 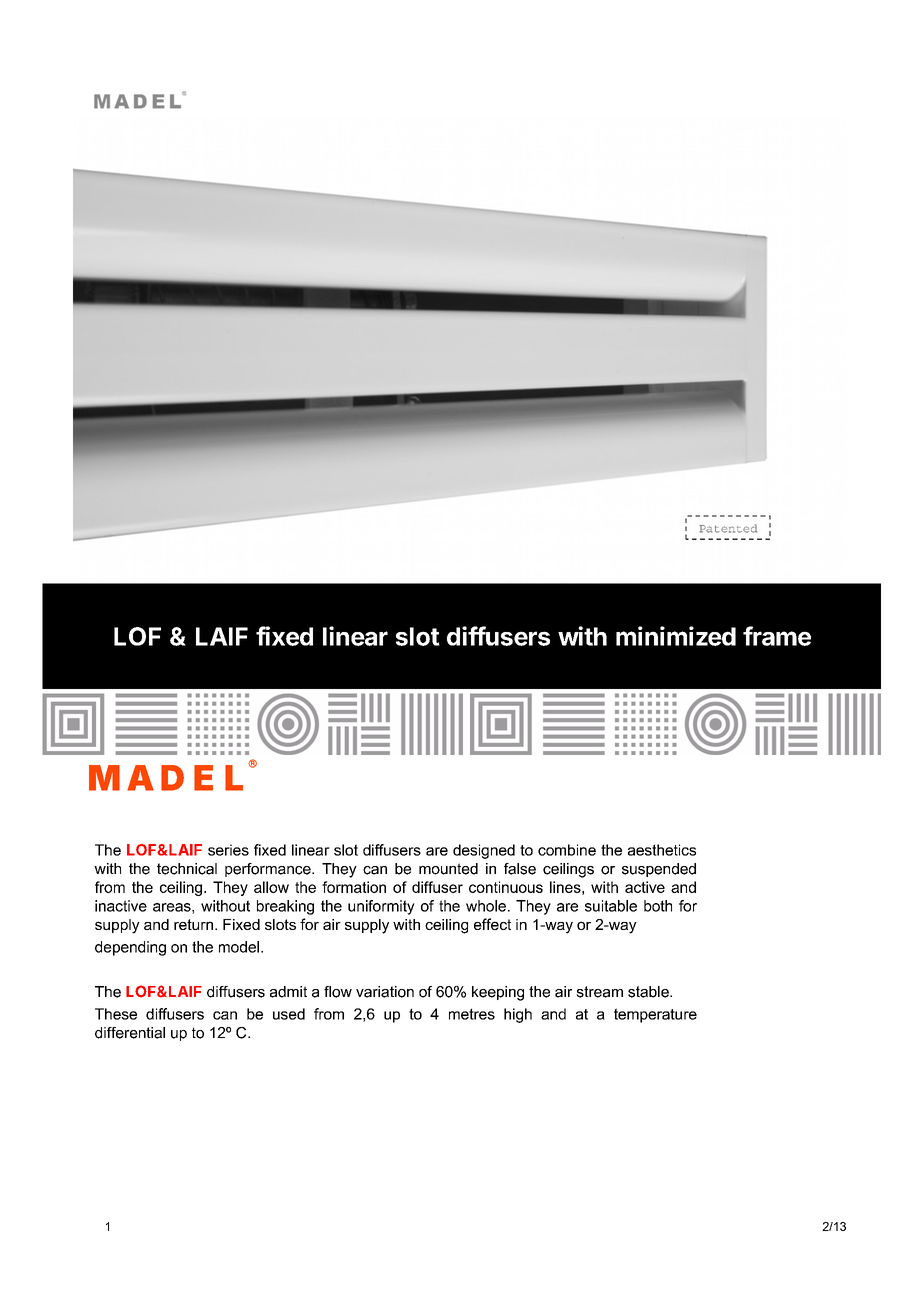 I want to click on designed, so click(x=484, y=851).
